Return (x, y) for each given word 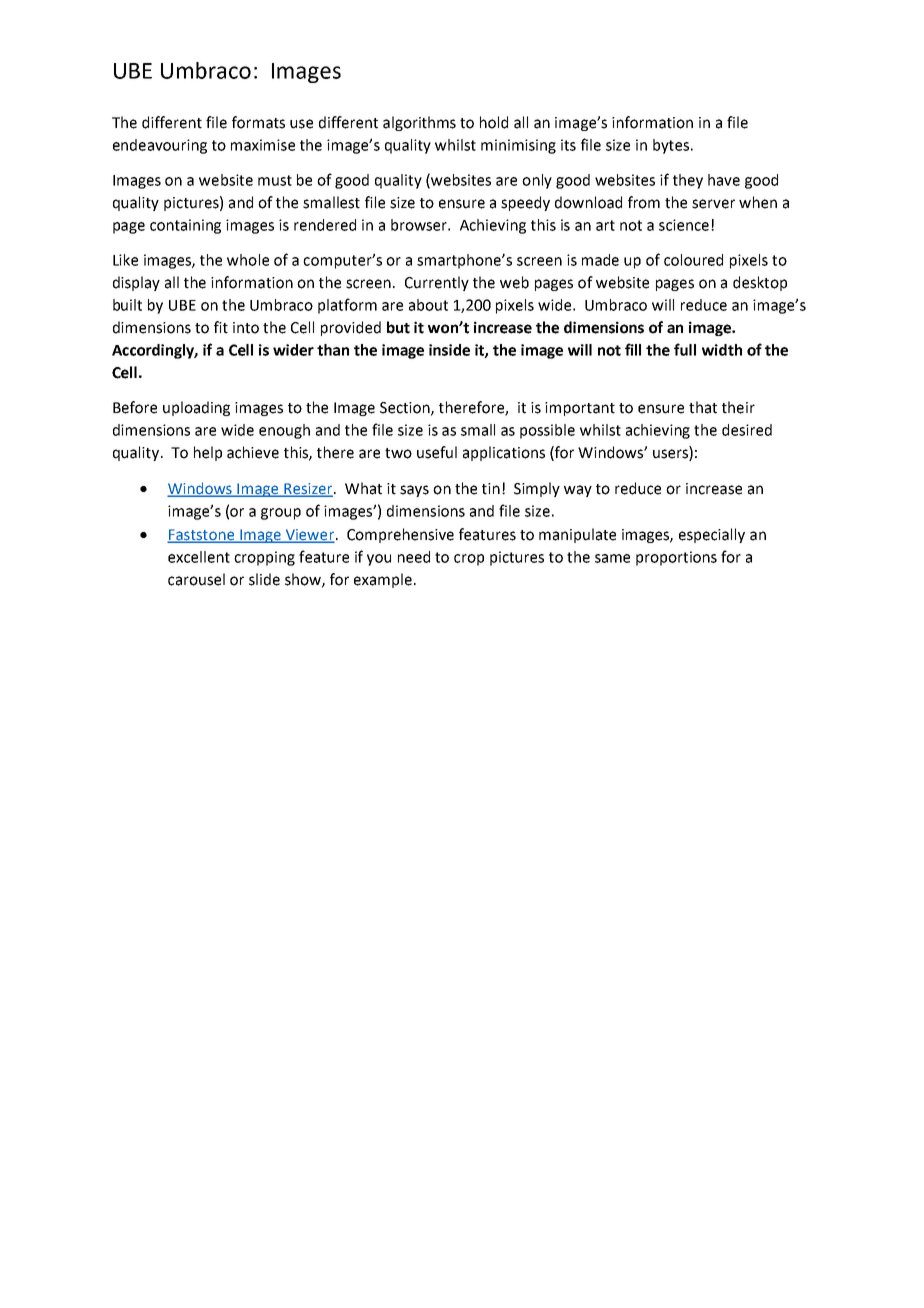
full (685, 349)
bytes (671, 146)
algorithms (419, 123)
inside (449, 350)
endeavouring (160, 146)
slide (264, 579)
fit (221, 327)
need (414, 557)
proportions (676, 558)
